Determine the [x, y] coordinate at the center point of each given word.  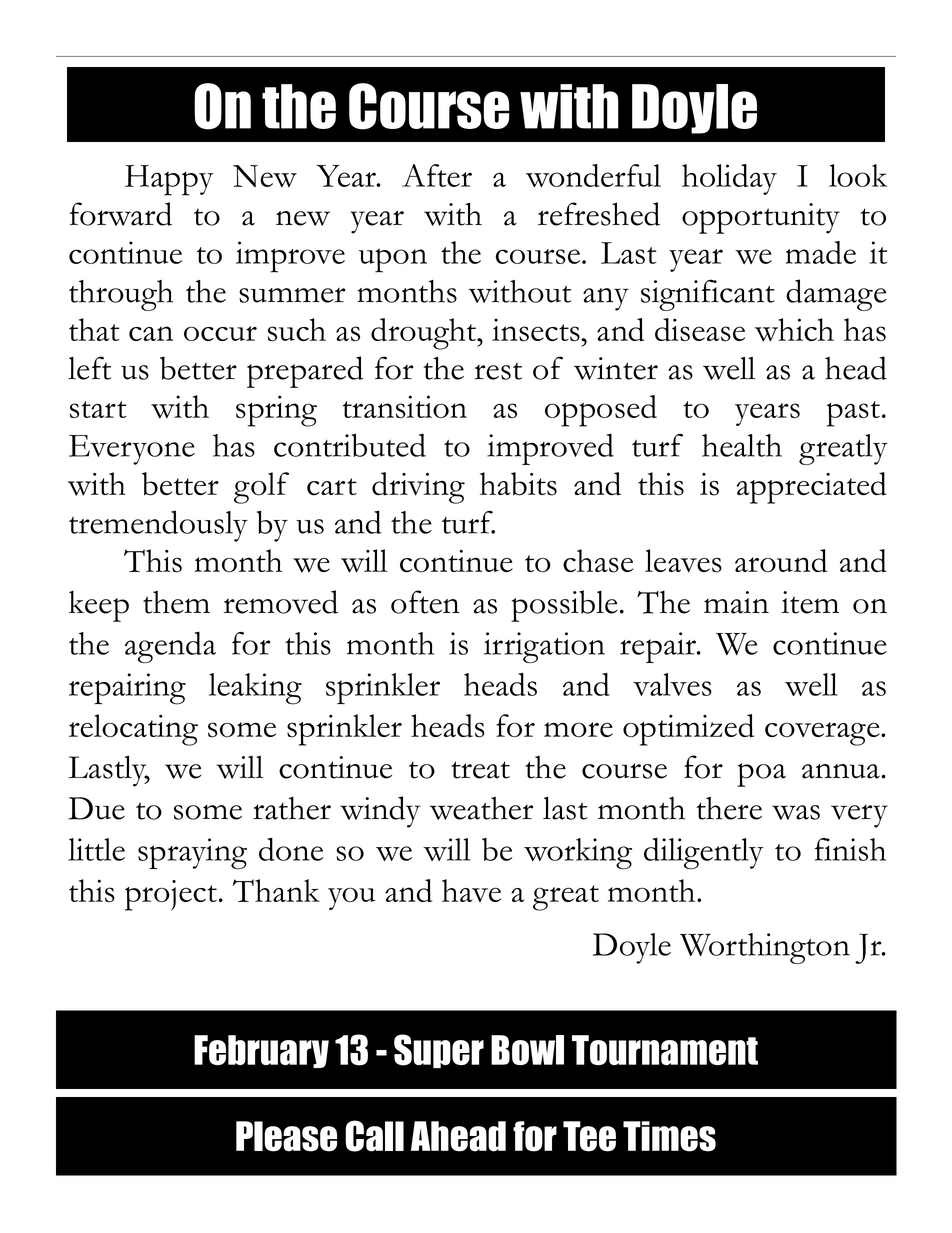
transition [404, 406]
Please [286, 1136]
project [171, 895]
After [437, 175]
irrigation [544, 647]
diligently [704, 854]
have [471, 890]
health [742, 445]
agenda [170, 647]
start [98, 409]
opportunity [761, 218]
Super [439, 1051]
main [736, 602]
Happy [169, 180]
